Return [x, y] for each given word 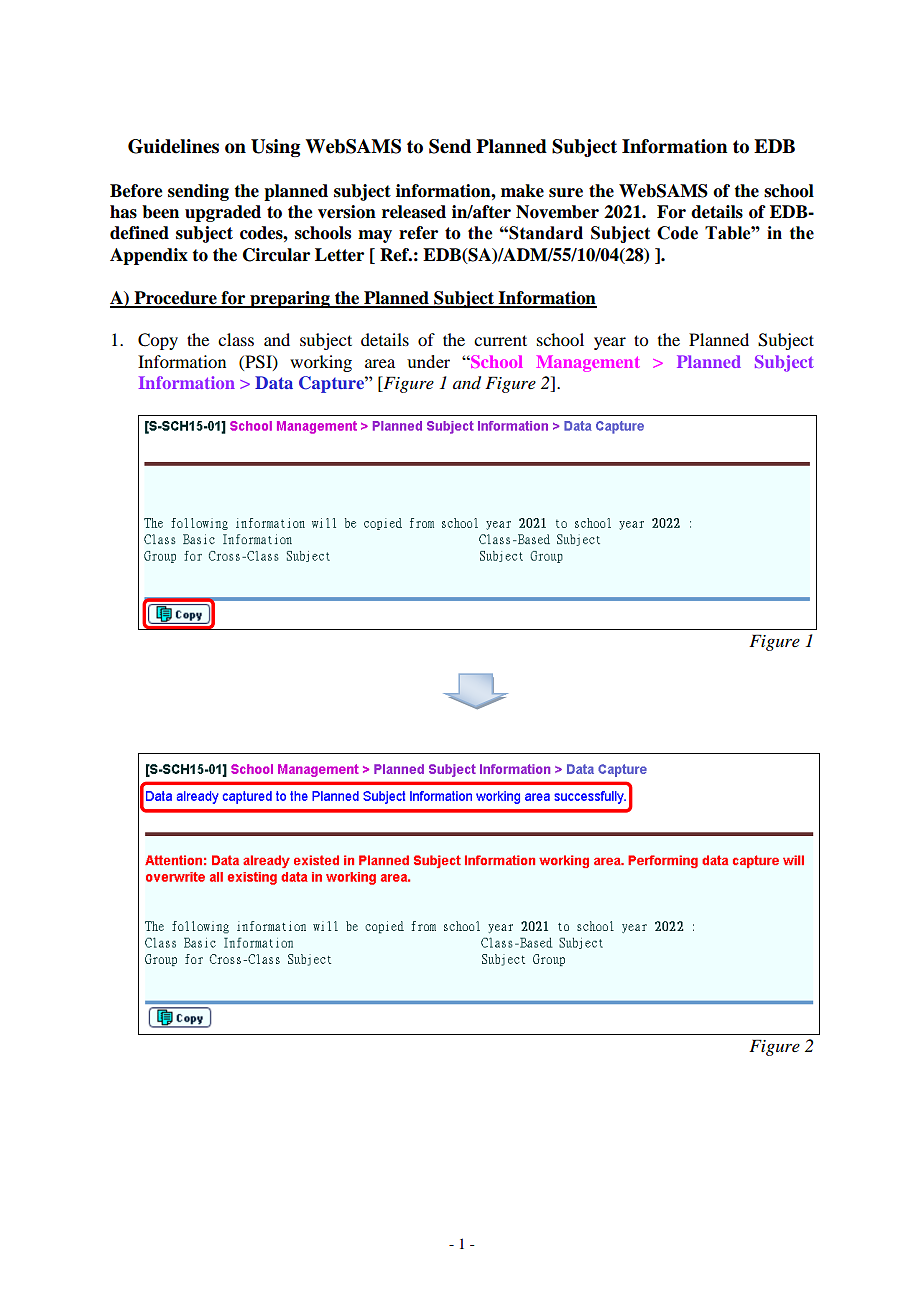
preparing [290, 299]
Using [275, 148]
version [347, 212]
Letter [339, 255]
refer [418, 233]
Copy [158, 341]
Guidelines [173, 146]
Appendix [149, 256]
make [522, 191]
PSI [258, 362]
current [500, 340]
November [557, 212]
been [160, 212]
